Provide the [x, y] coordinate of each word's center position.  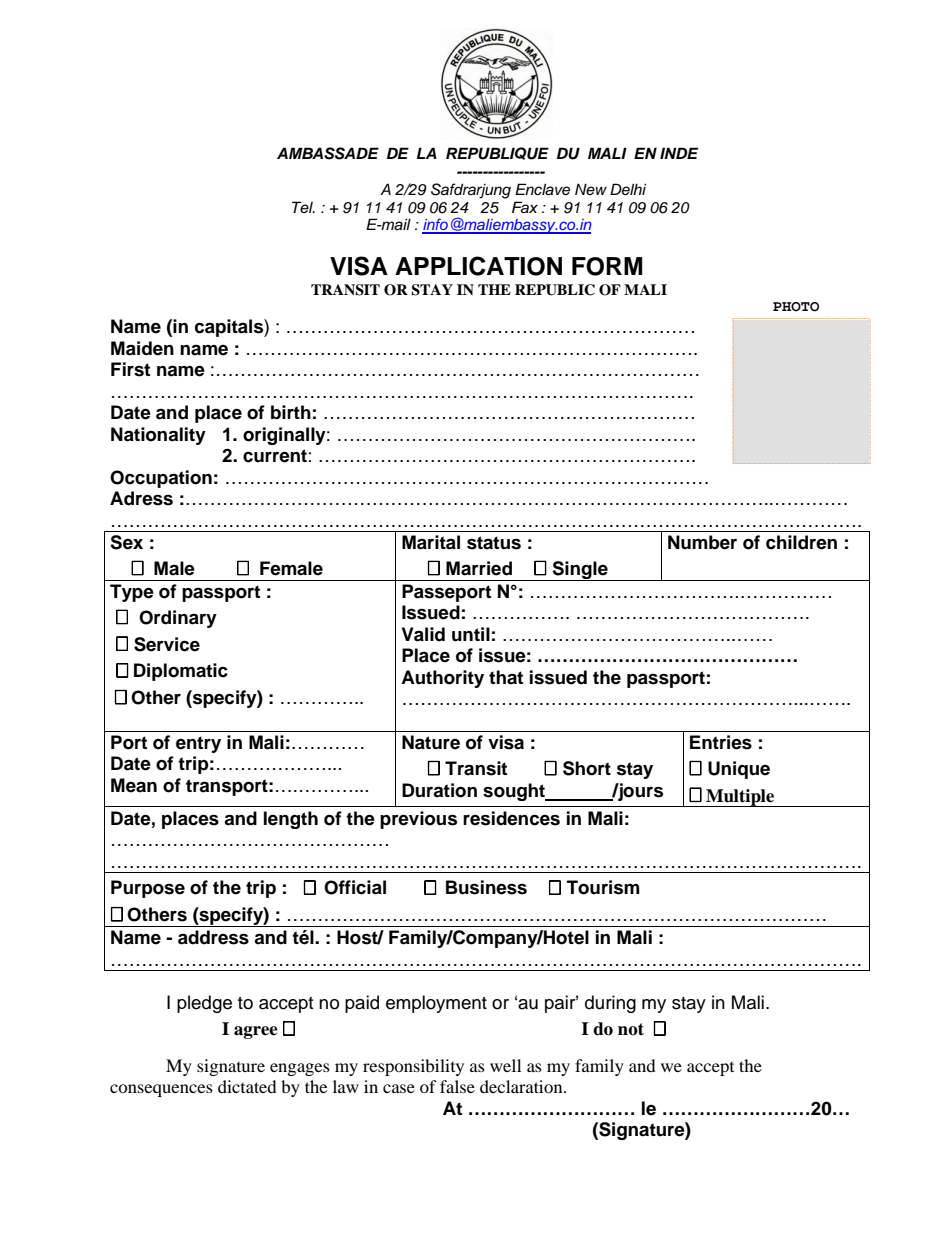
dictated [247, 1086]
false [457, 1086]
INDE [679, 153]
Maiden [142, 348]
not [631, 1029]
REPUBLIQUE [497, 153]
